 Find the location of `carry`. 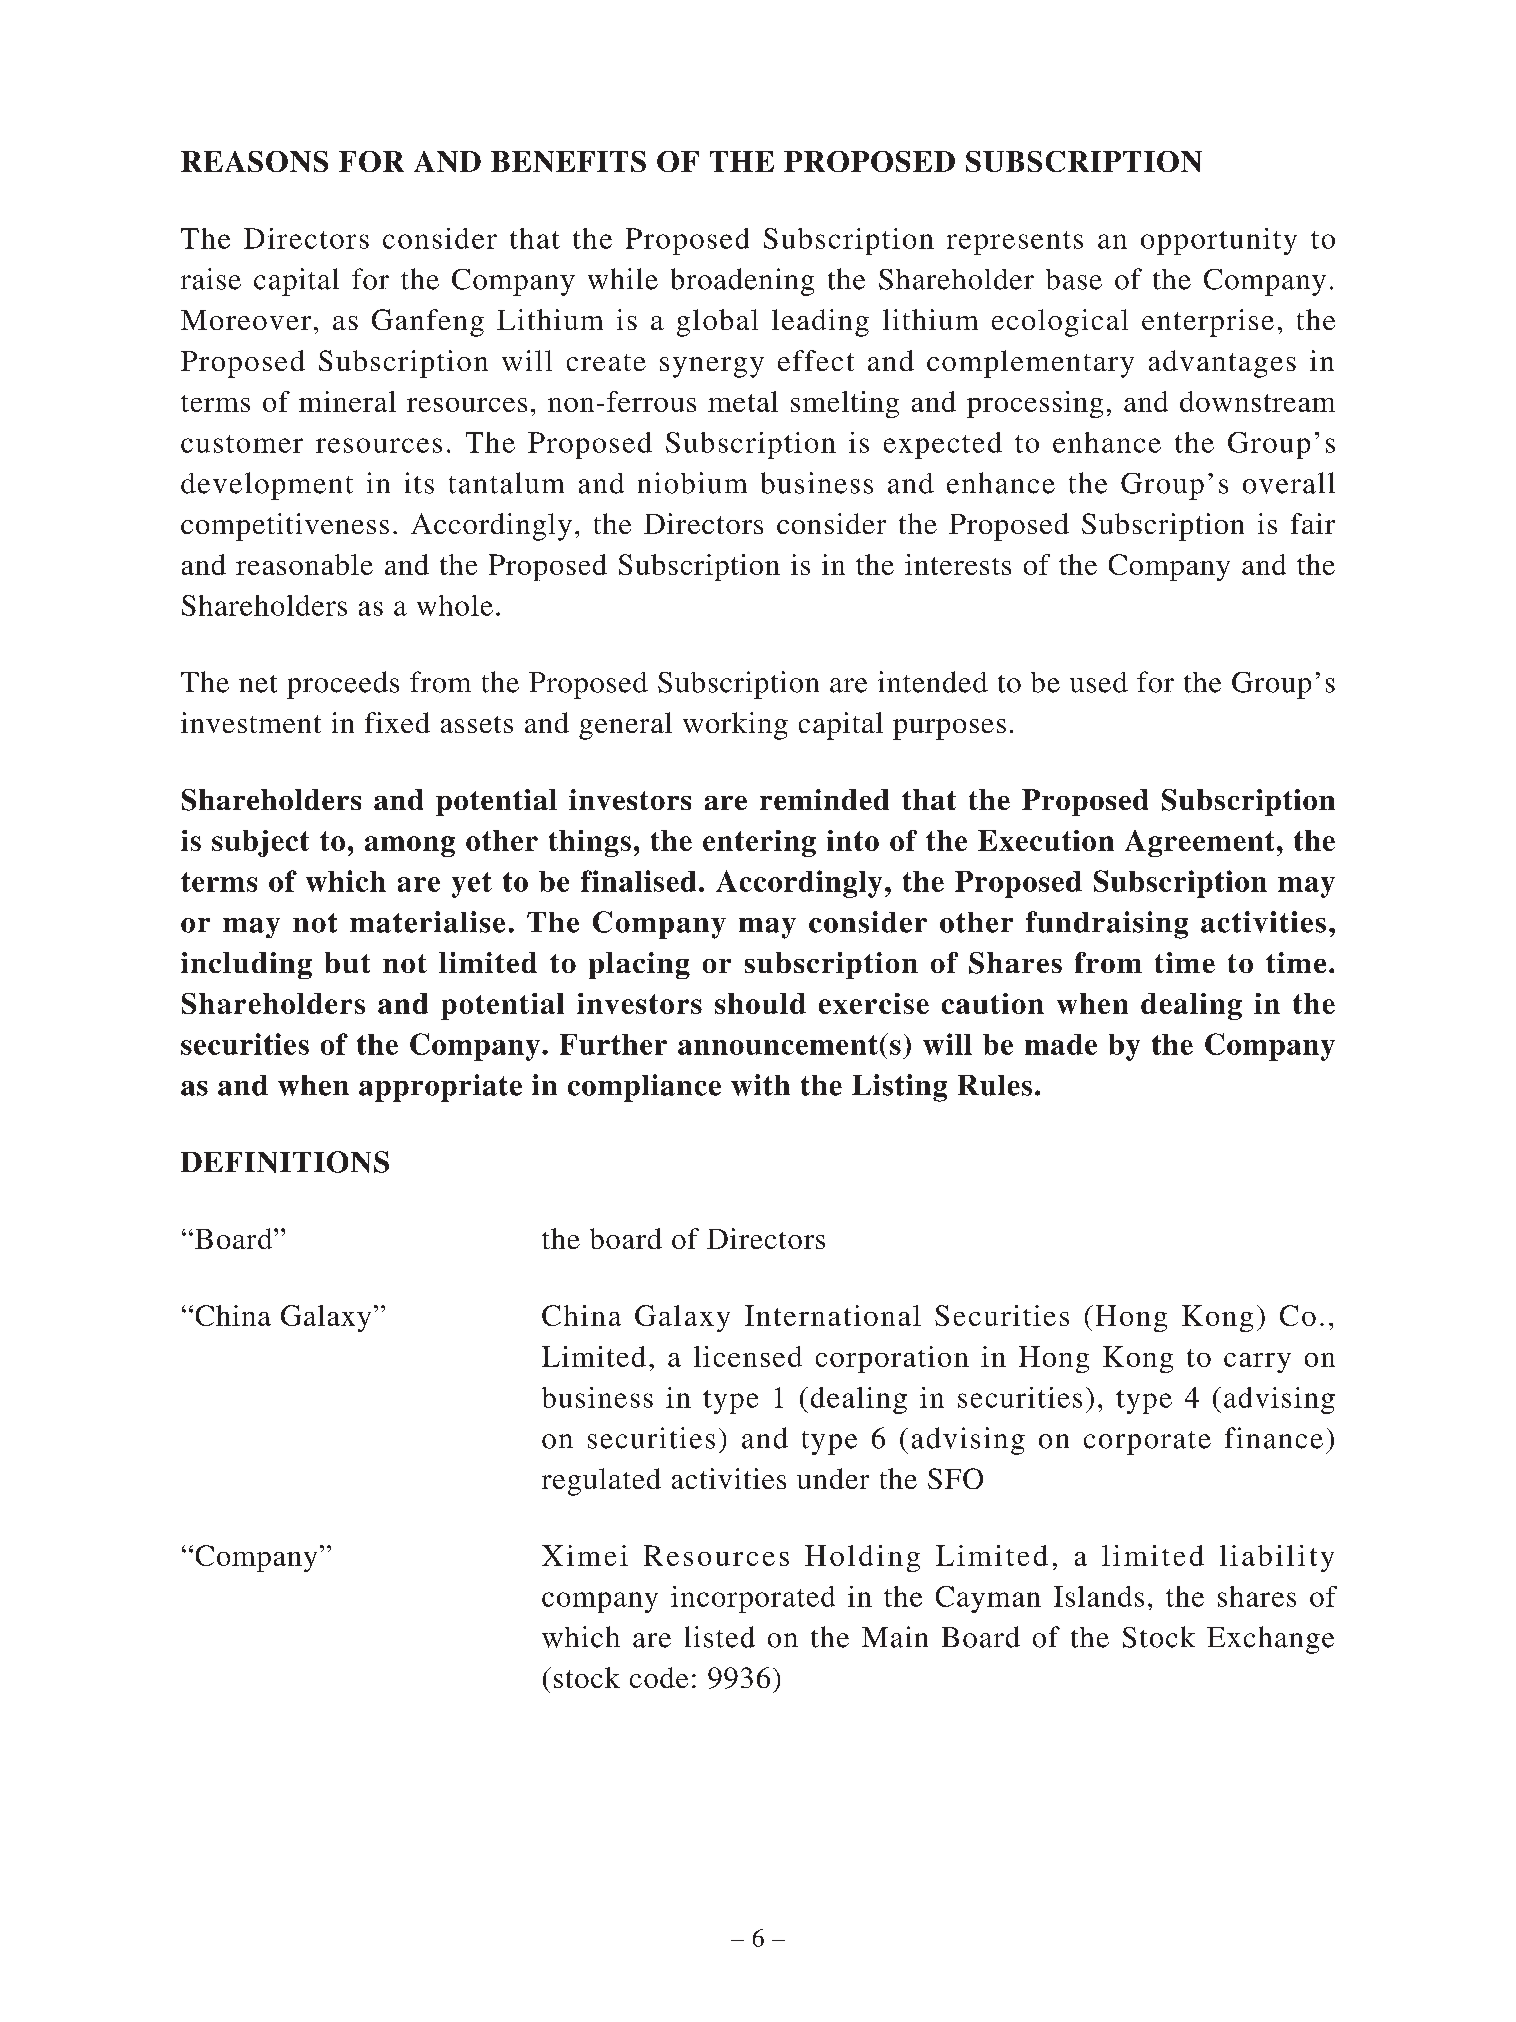

carry is located at coordinates (1257, 1363).
